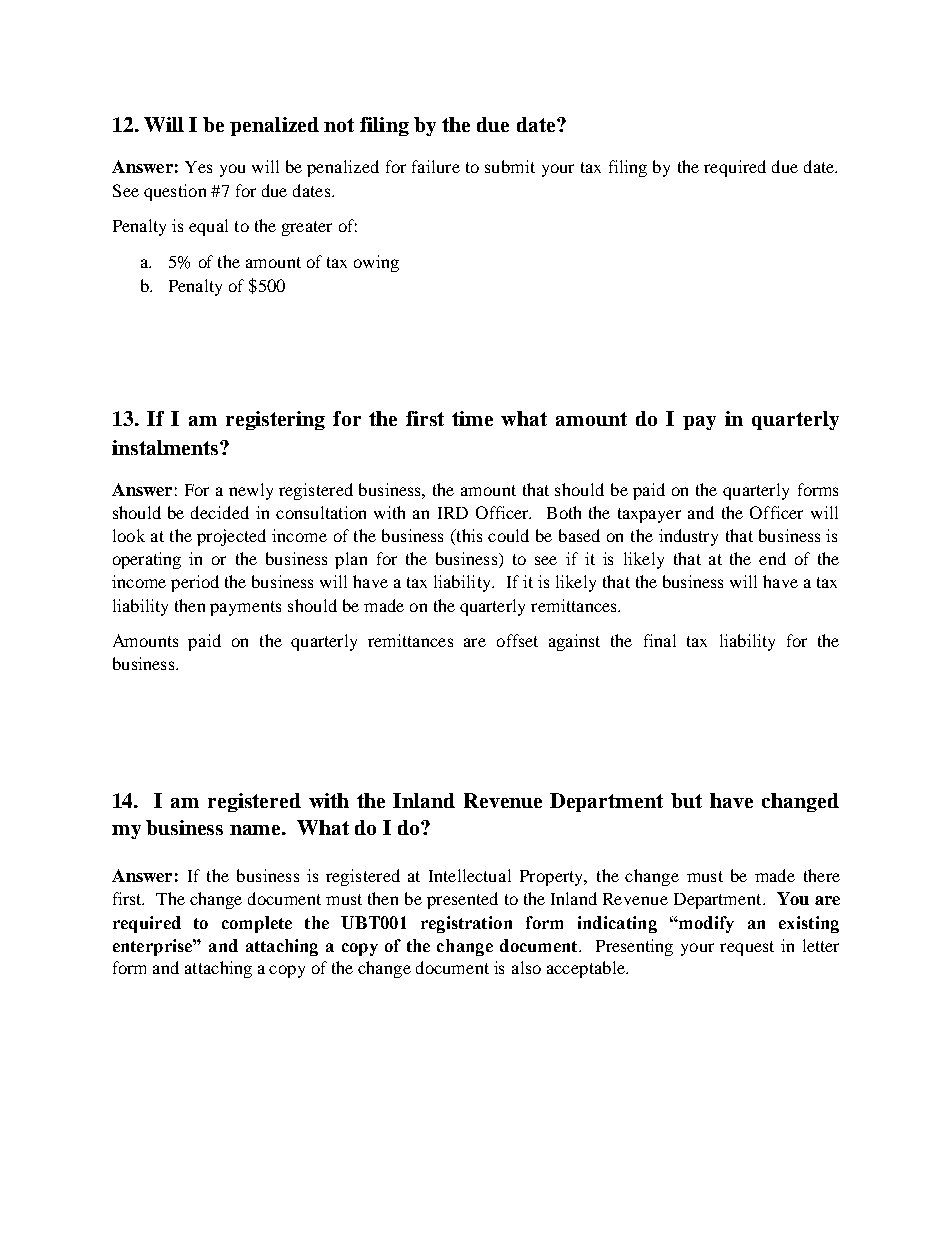  I want to click on time, so click(472, 418).
